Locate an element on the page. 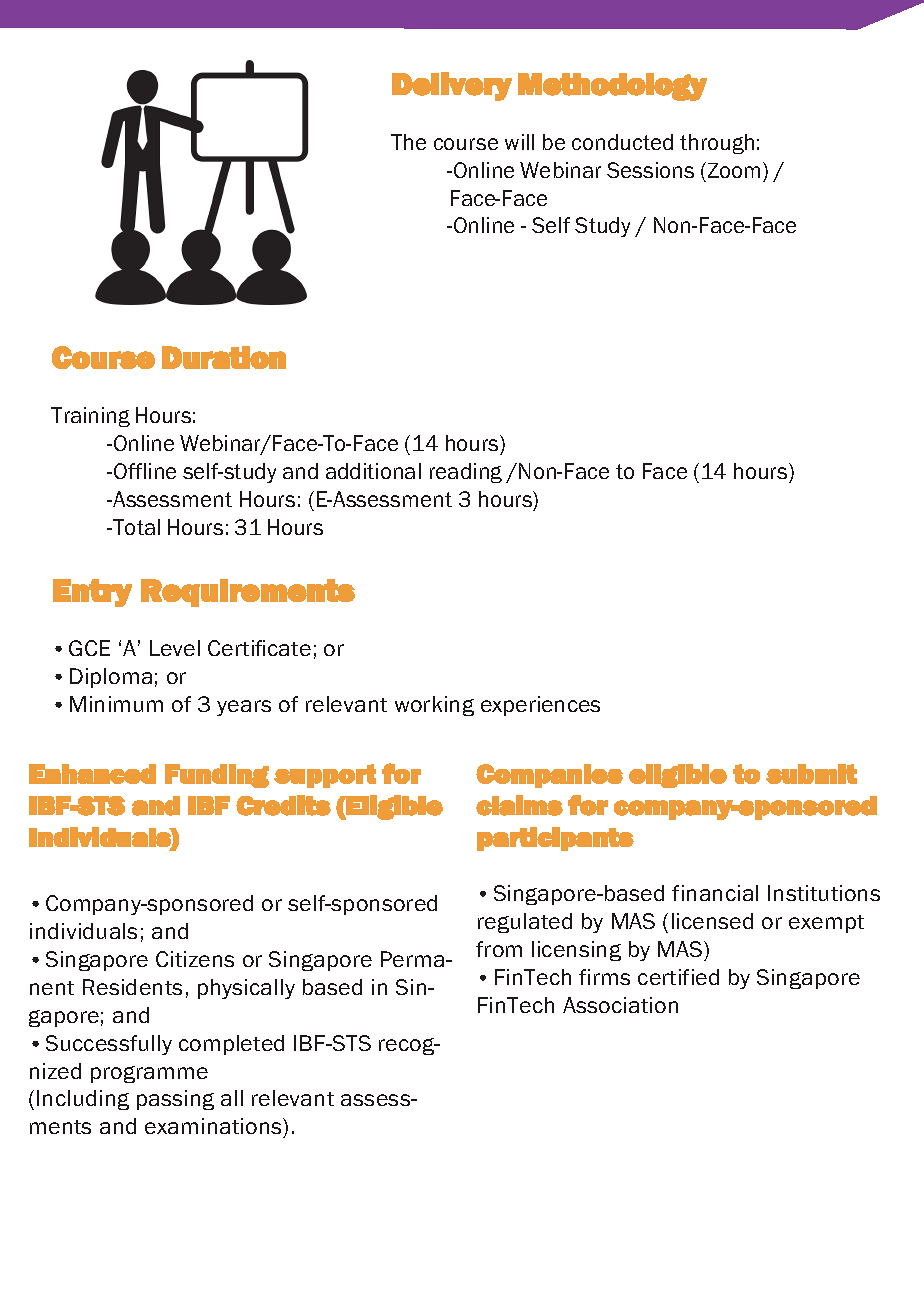 This page has width=924, height=1307. claims is located at coordinates (519, 805).
